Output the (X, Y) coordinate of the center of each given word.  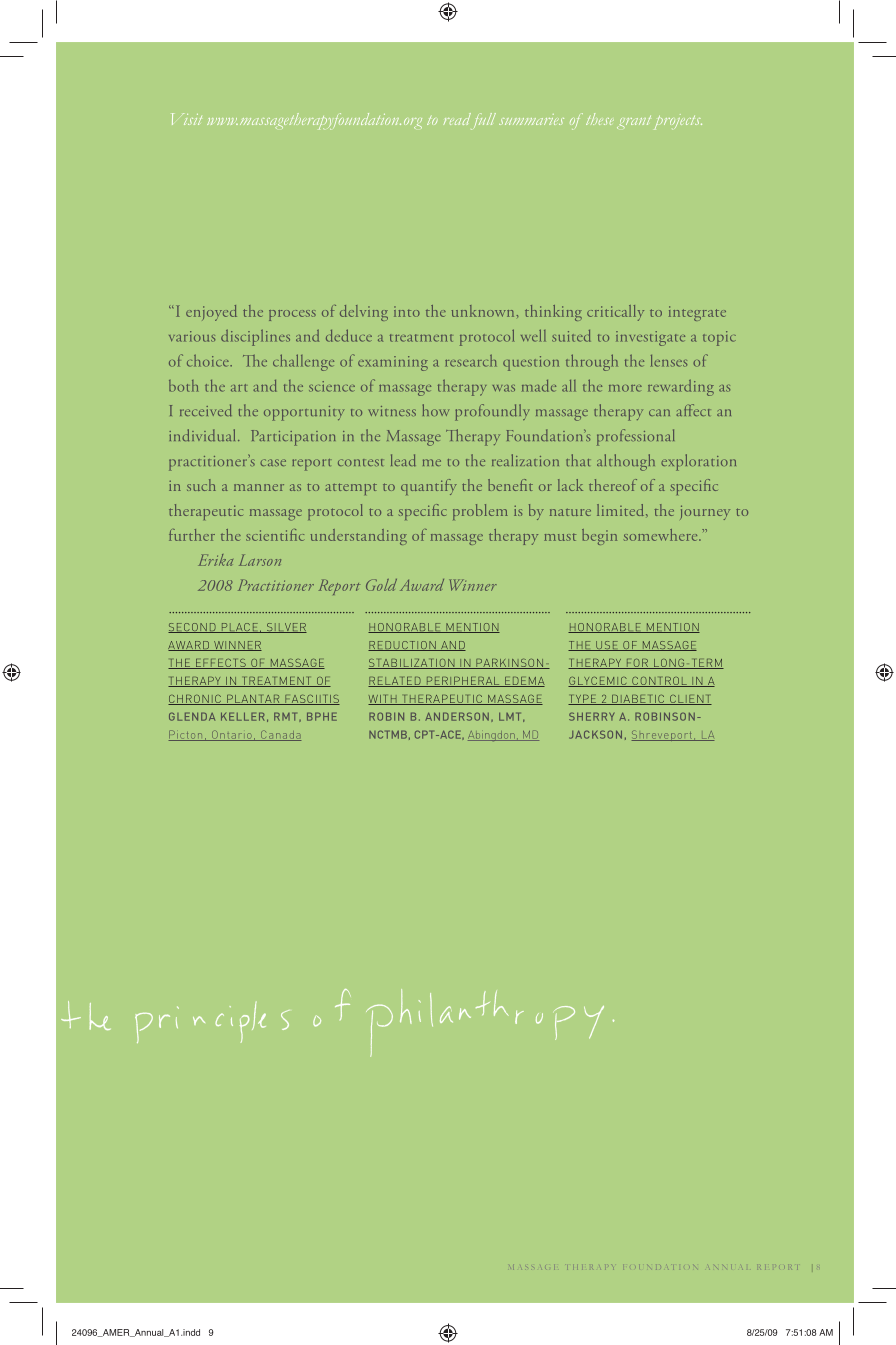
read (457, 119)
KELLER (243, 716)
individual (204, 435)
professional (636, 437)
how (435, 410)
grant (634, 122)
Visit (187, 119)
